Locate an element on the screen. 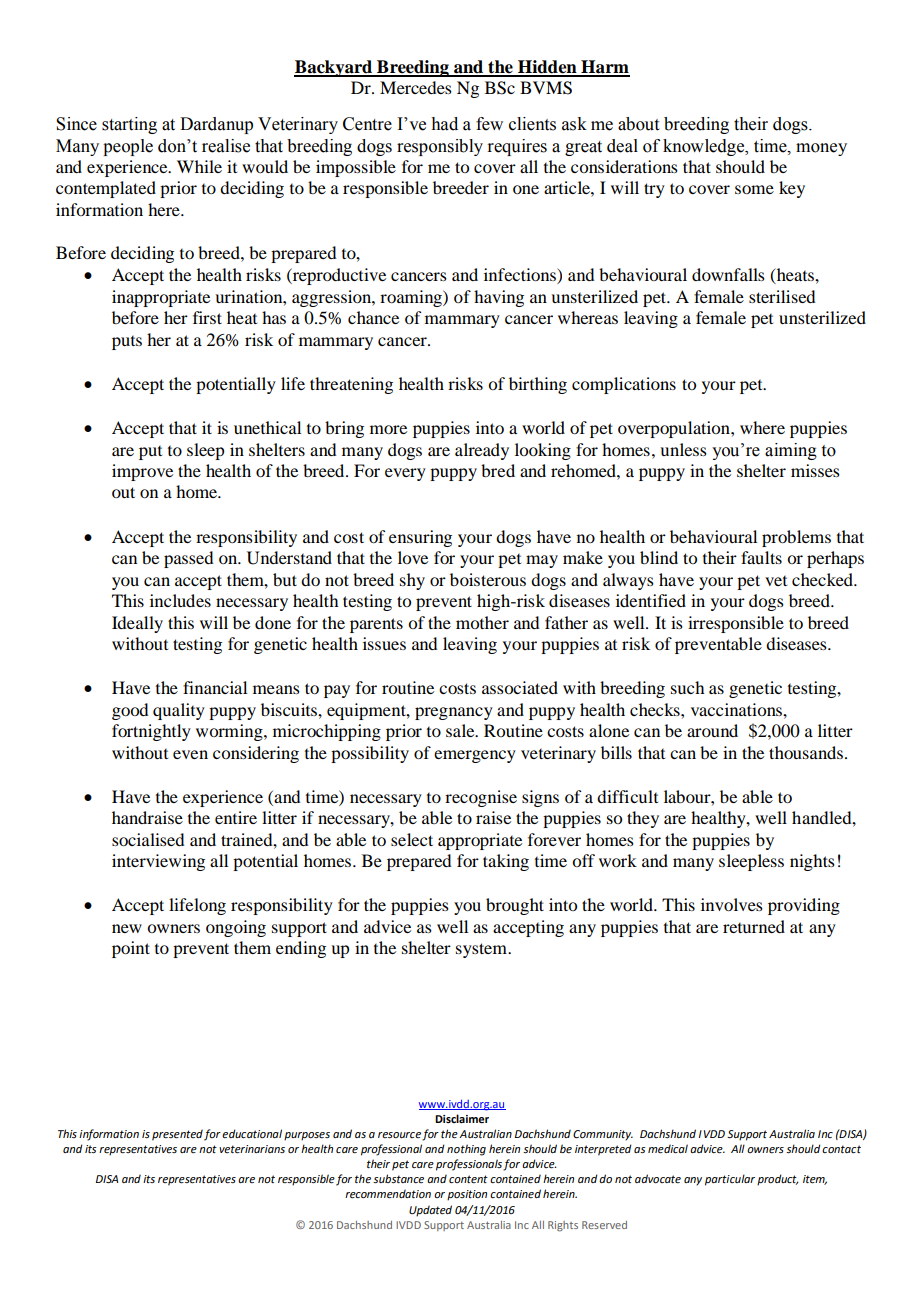 The image size is (924, 1308). knowledge is located at coordinates (705, 147).
